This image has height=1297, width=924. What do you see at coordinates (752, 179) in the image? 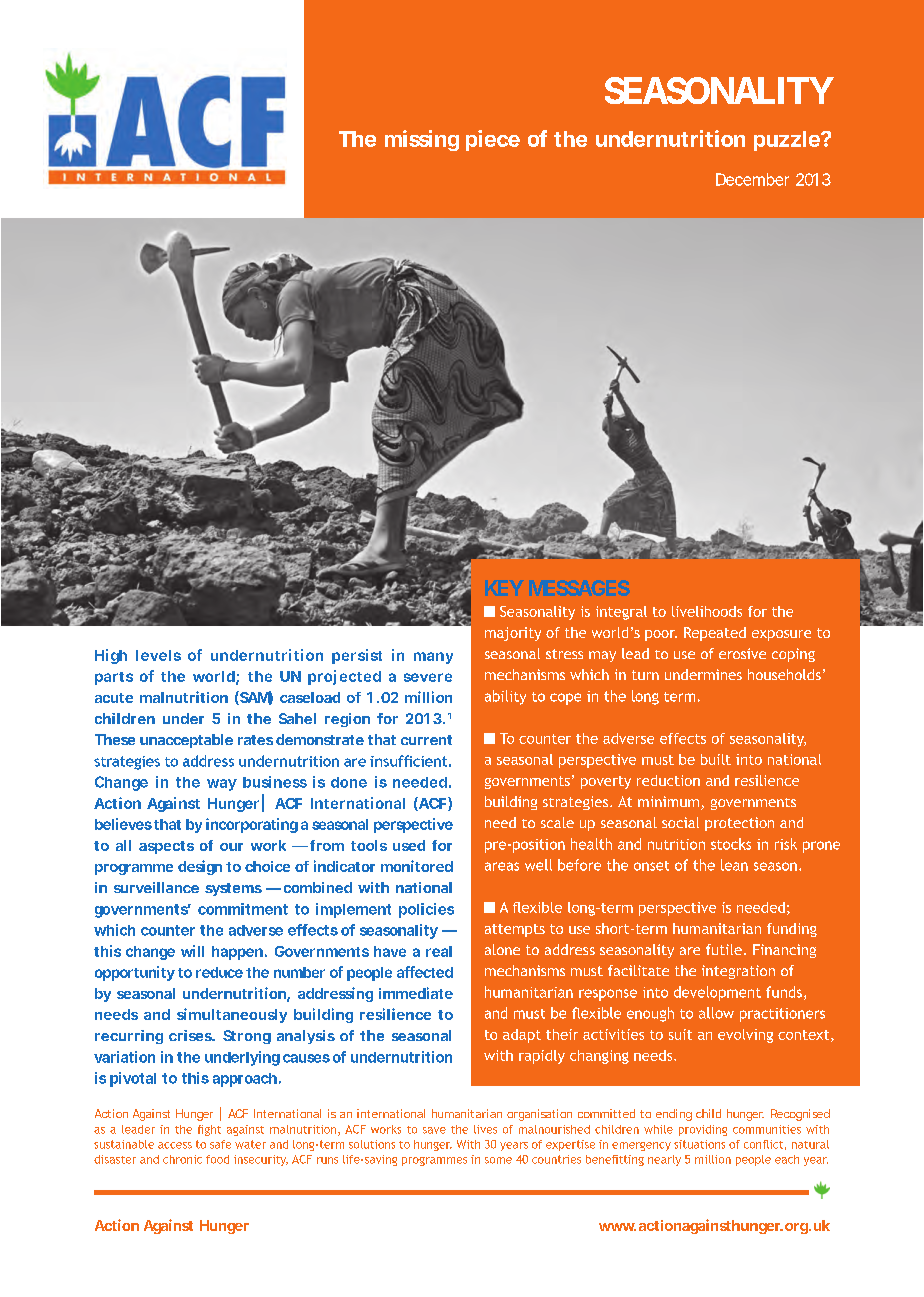
I see `December` at bounding box center [752, 179].
